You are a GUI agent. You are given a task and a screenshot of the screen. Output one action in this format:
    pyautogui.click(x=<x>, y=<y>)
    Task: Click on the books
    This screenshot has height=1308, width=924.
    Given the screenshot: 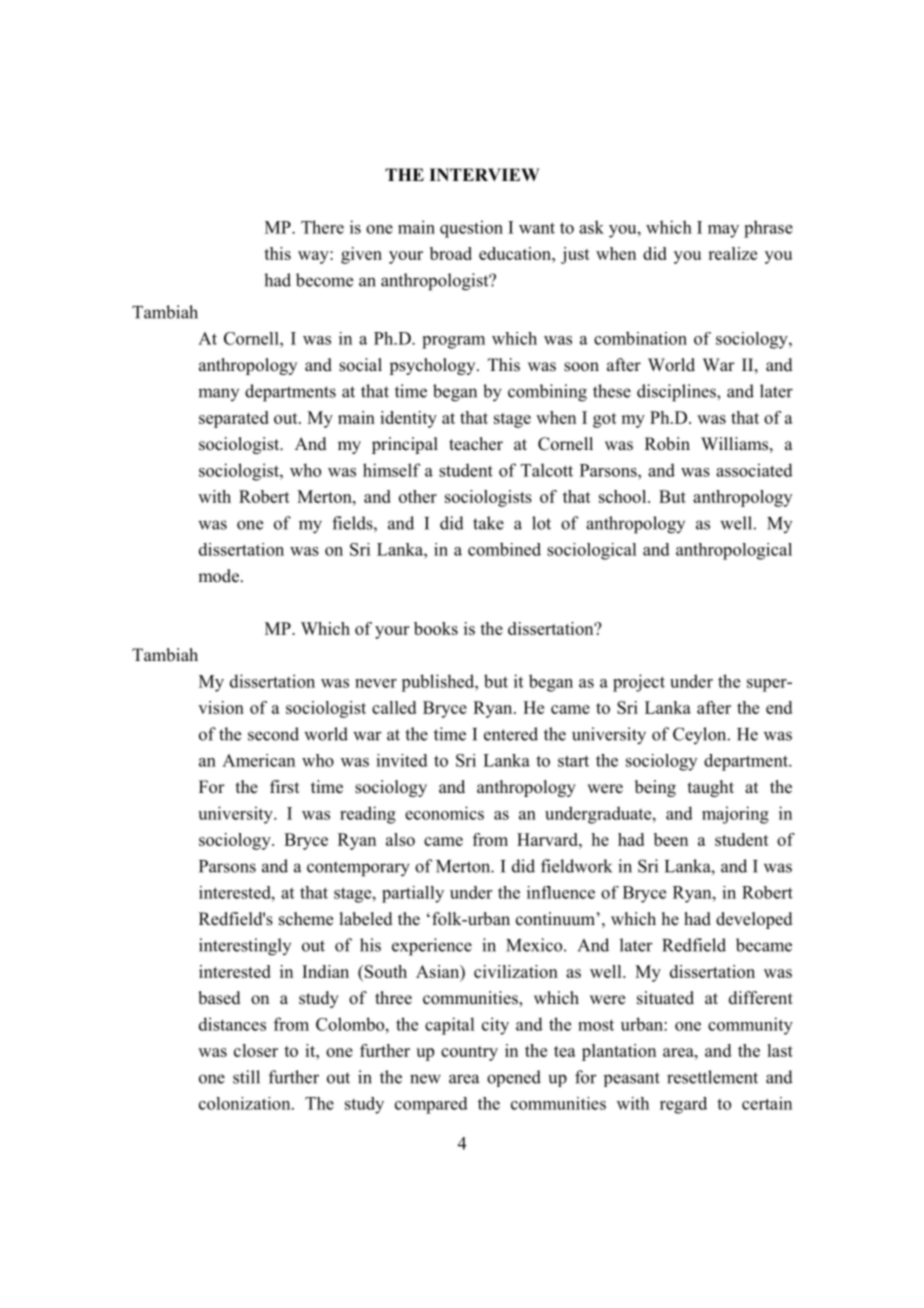 What is the action you would take?
    pyautogui.click(x=436, y=628)
